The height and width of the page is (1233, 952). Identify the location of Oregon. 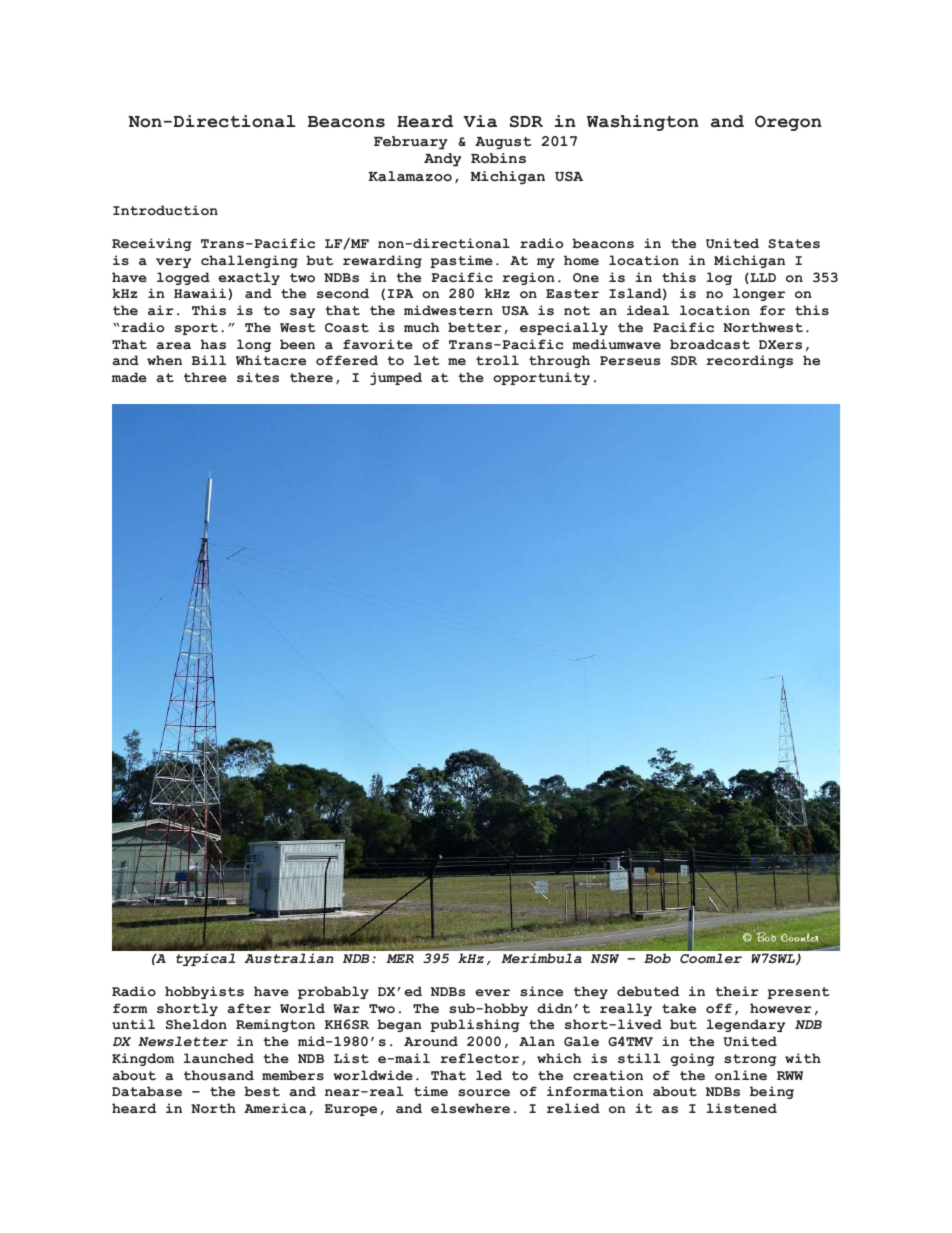
(788, 123).
